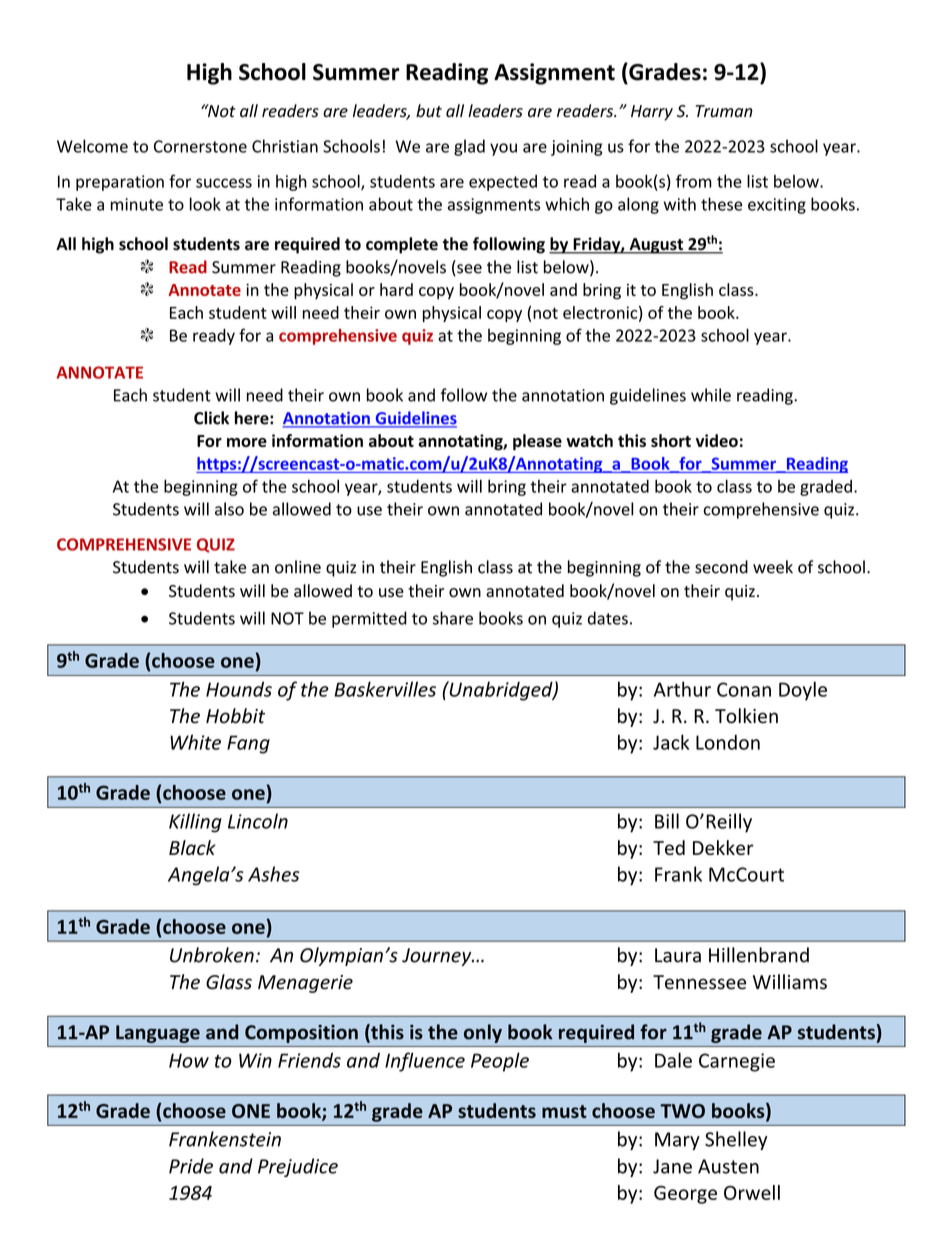  I want to click on glad, so click(469, 147).
